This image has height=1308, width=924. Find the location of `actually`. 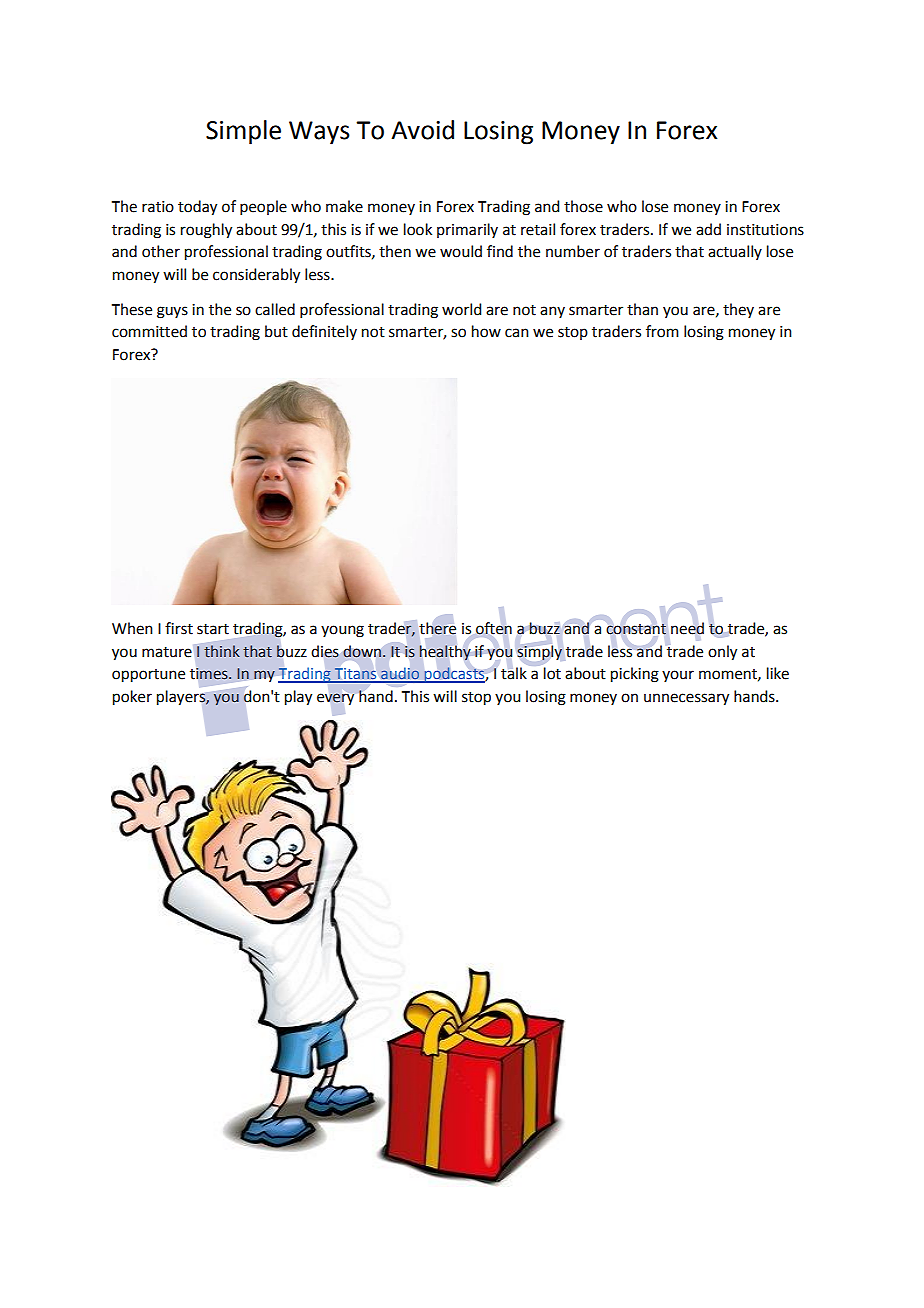

actually is located at coordinates (735, 252).
